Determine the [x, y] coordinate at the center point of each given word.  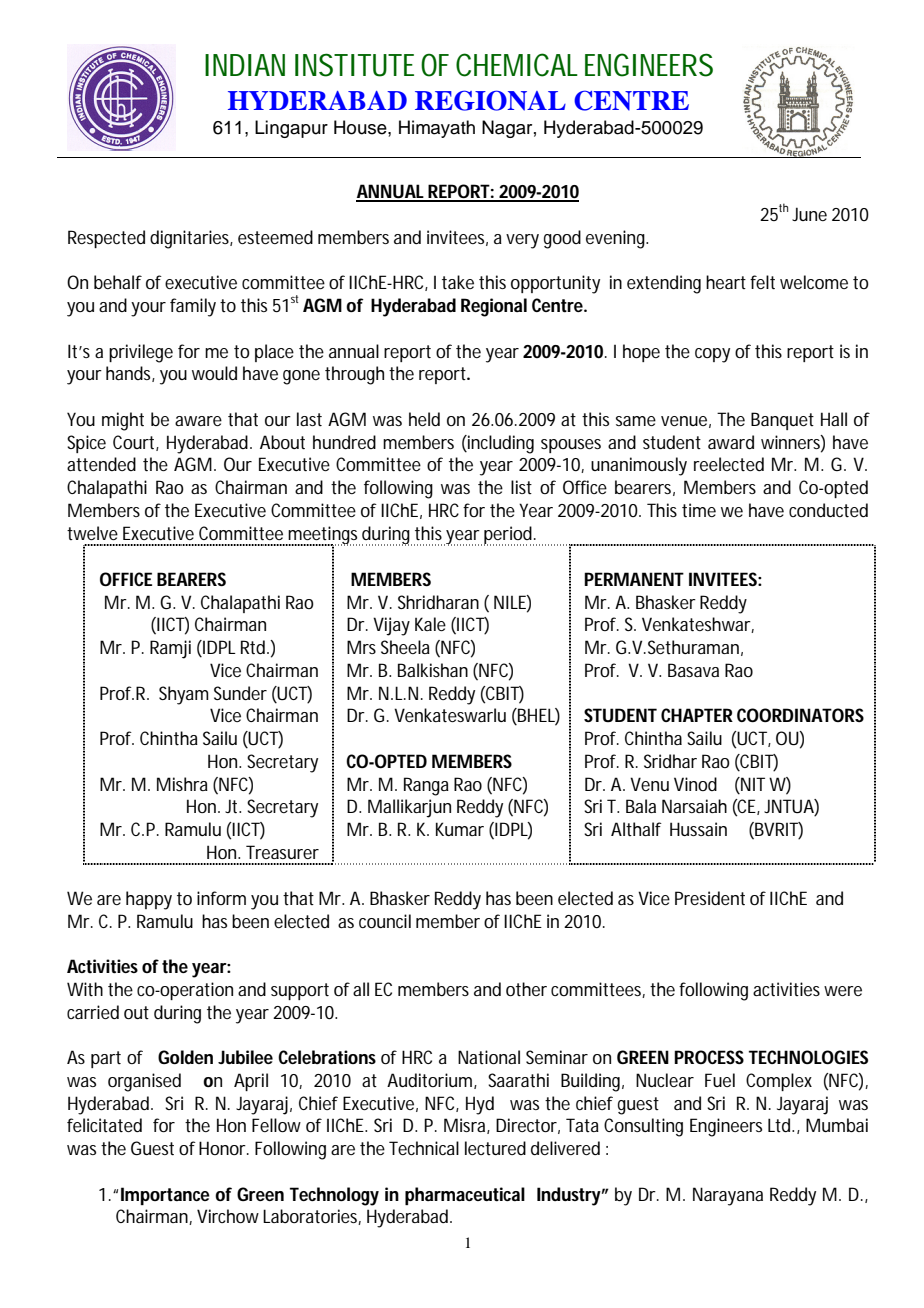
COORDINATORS [800, 715]
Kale [430, 624]
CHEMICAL [517, 65]
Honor [224, 1148]
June [809, 214]
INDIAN [245, 65]
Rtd [254, 647]
